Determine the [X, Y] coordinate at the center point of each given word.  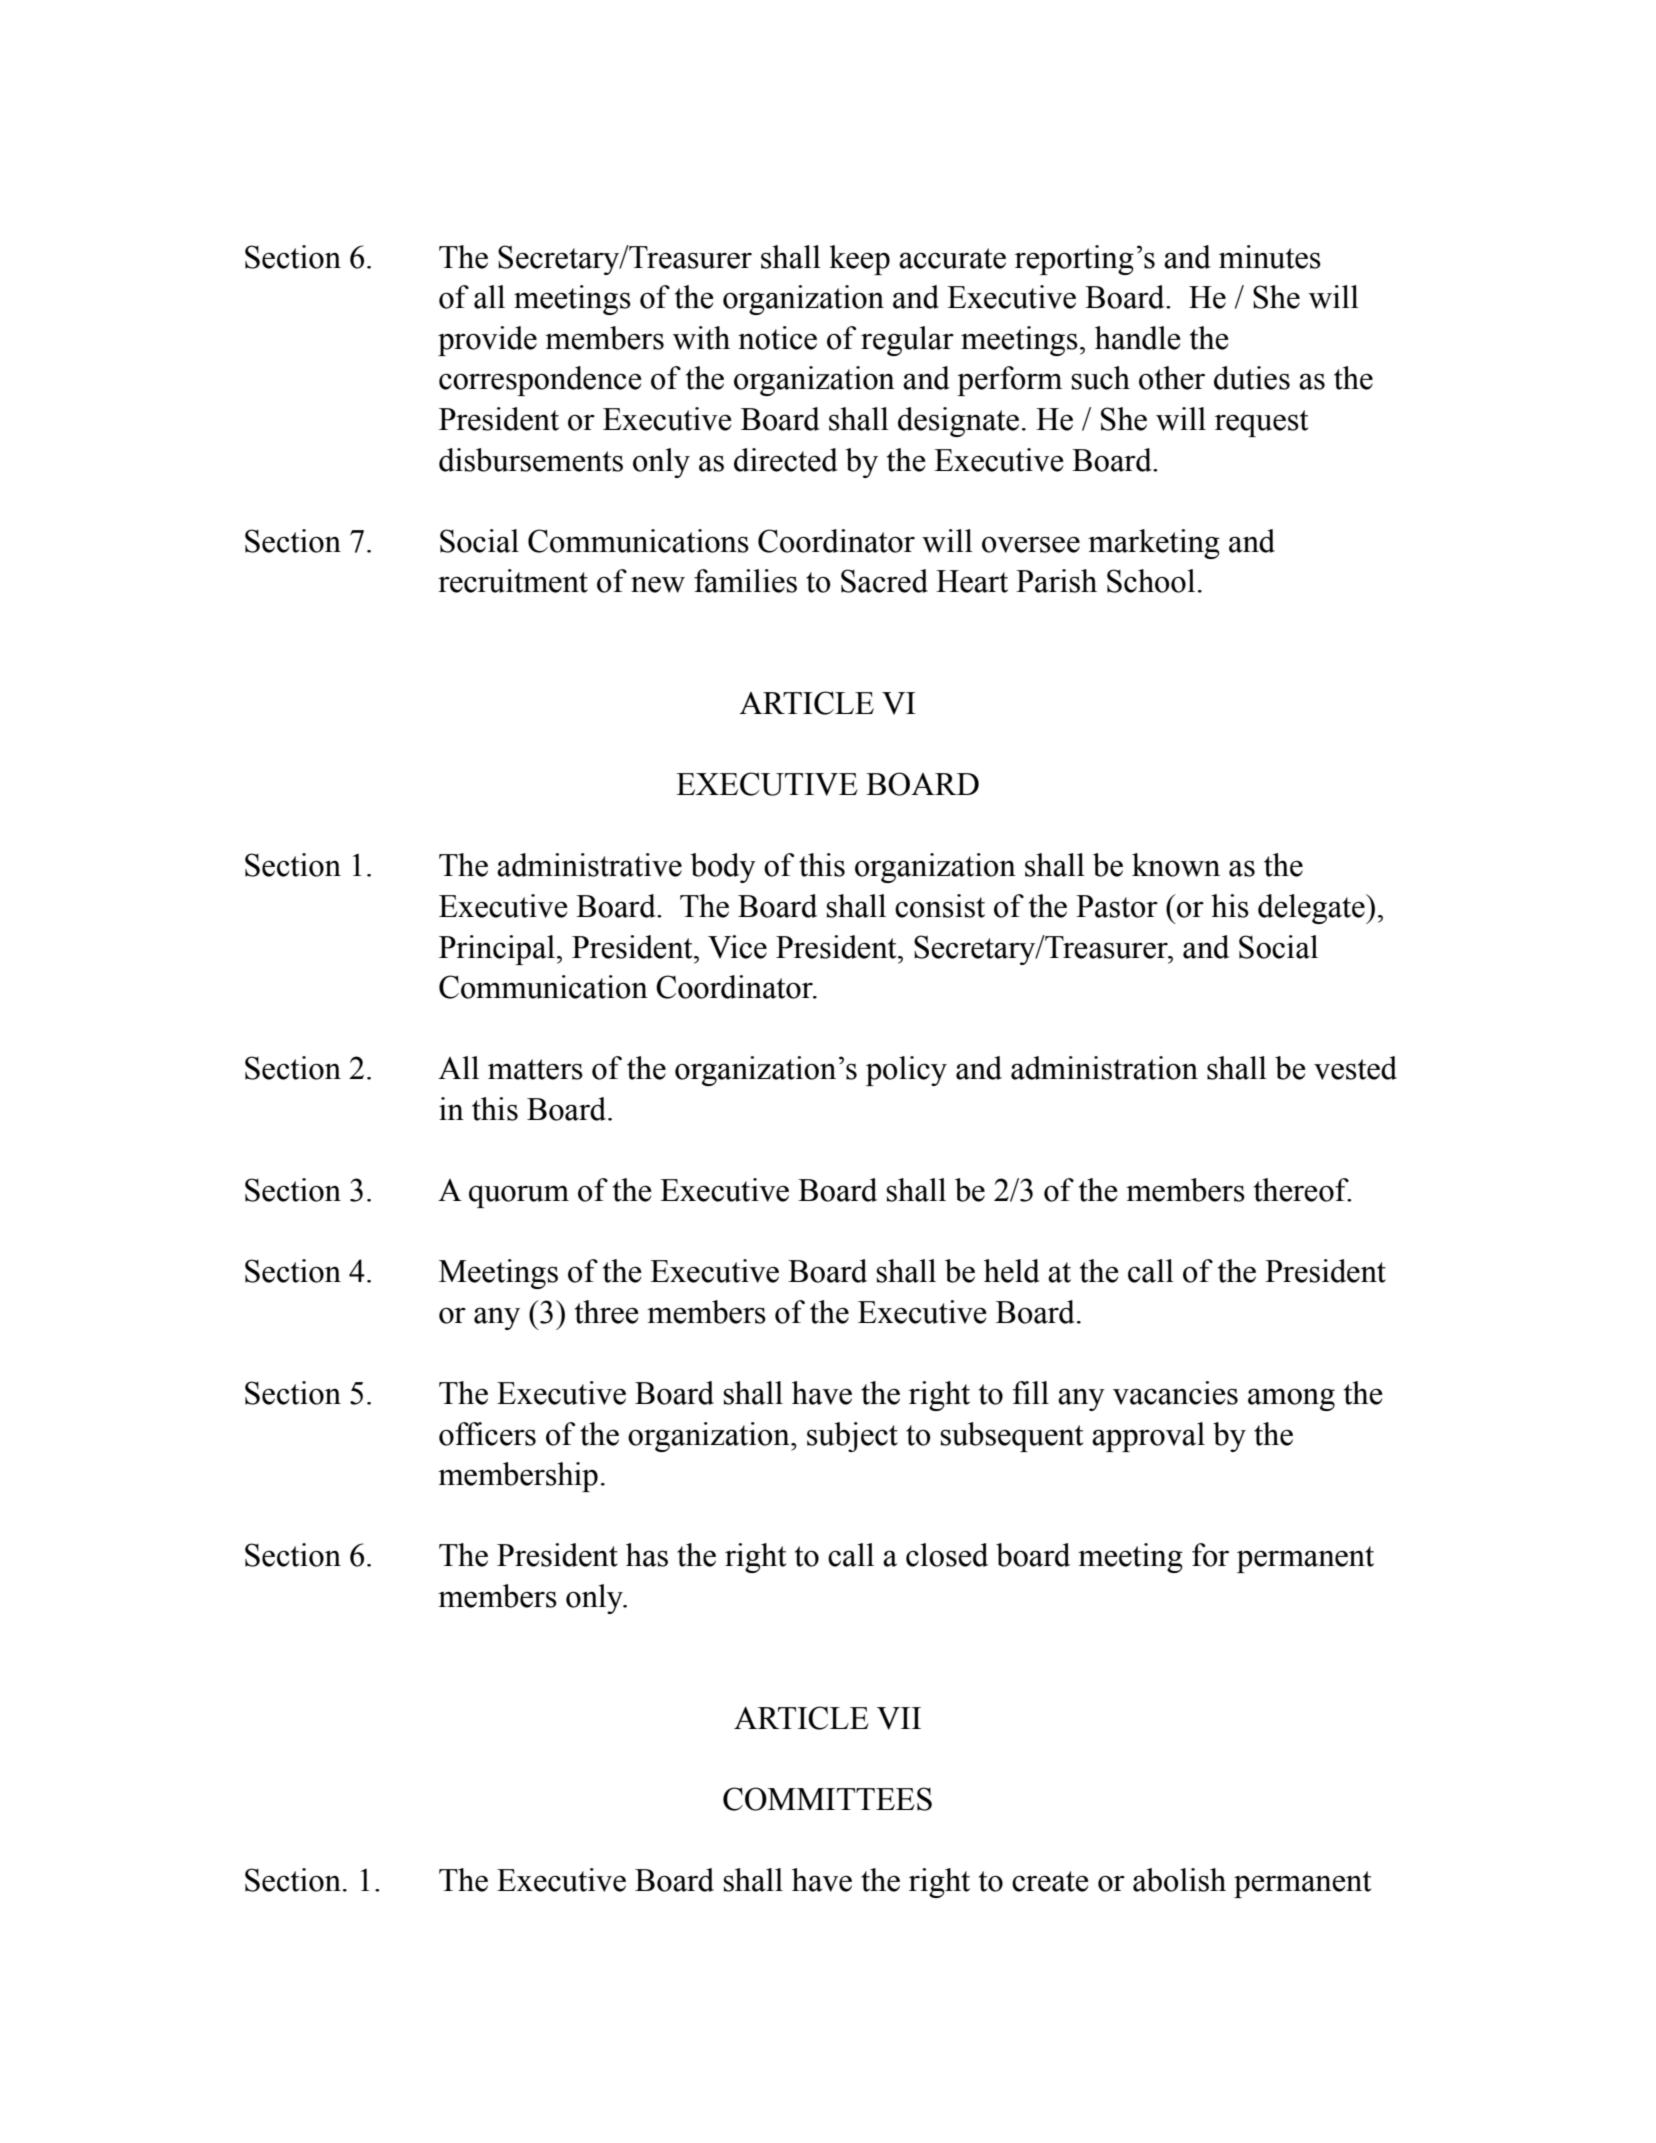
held [1012, 1271]
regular [907, 341]
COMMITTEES [827, 1799]
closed [947, 1555]
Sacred [884, 581]
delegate [1312, 909]
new [658, 584]
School [1151, 581]
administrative [589, 865]
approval [1148, 1437]
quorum [519, 1196]
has [647, 1555]
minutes [1270, 257]
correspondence [540, 381]
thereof [1302, 1190]
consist [940, 906]
